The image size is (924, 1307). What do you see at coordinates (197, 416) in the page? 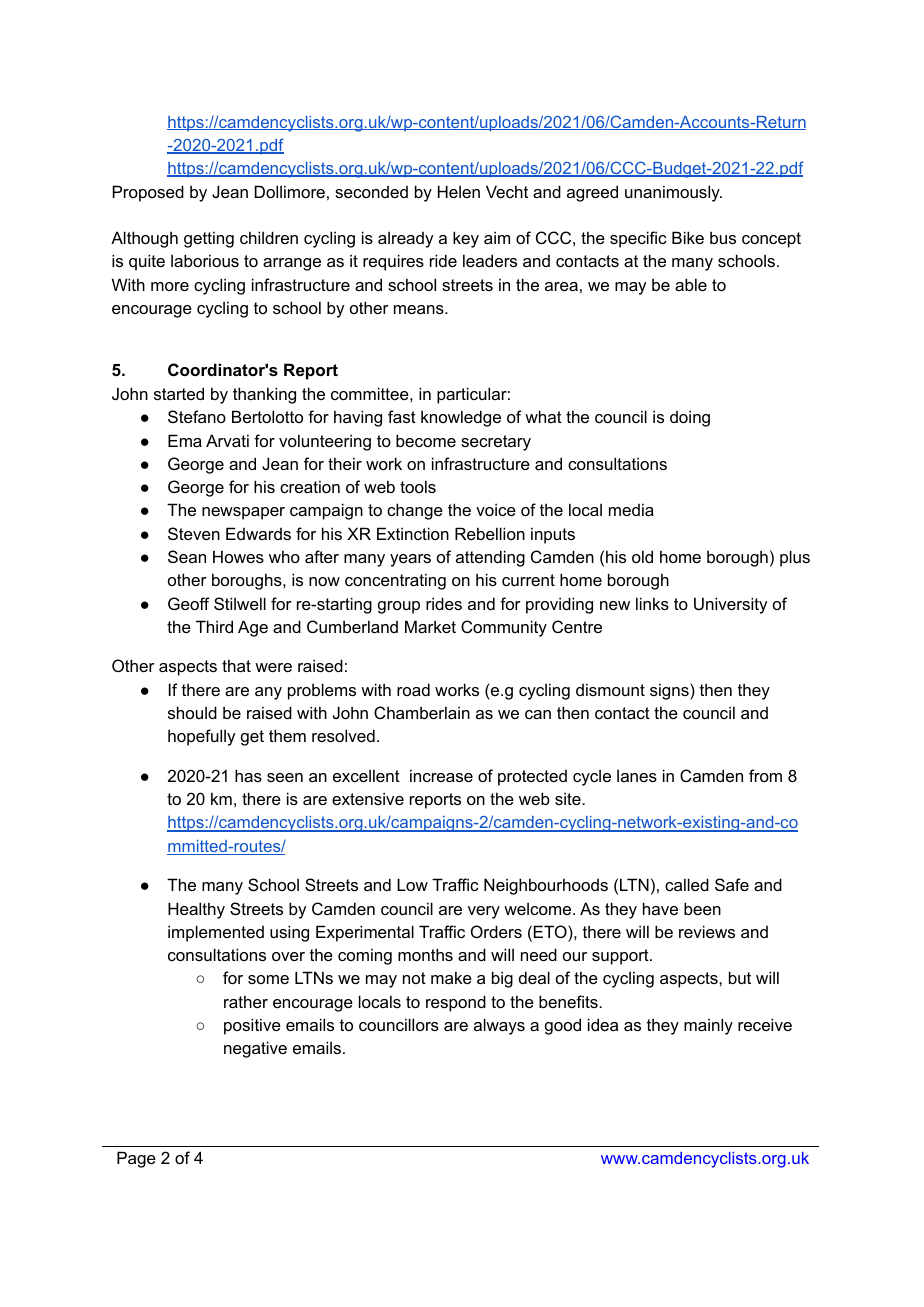
I see `Stefano` at bounding box center [197, 416].
